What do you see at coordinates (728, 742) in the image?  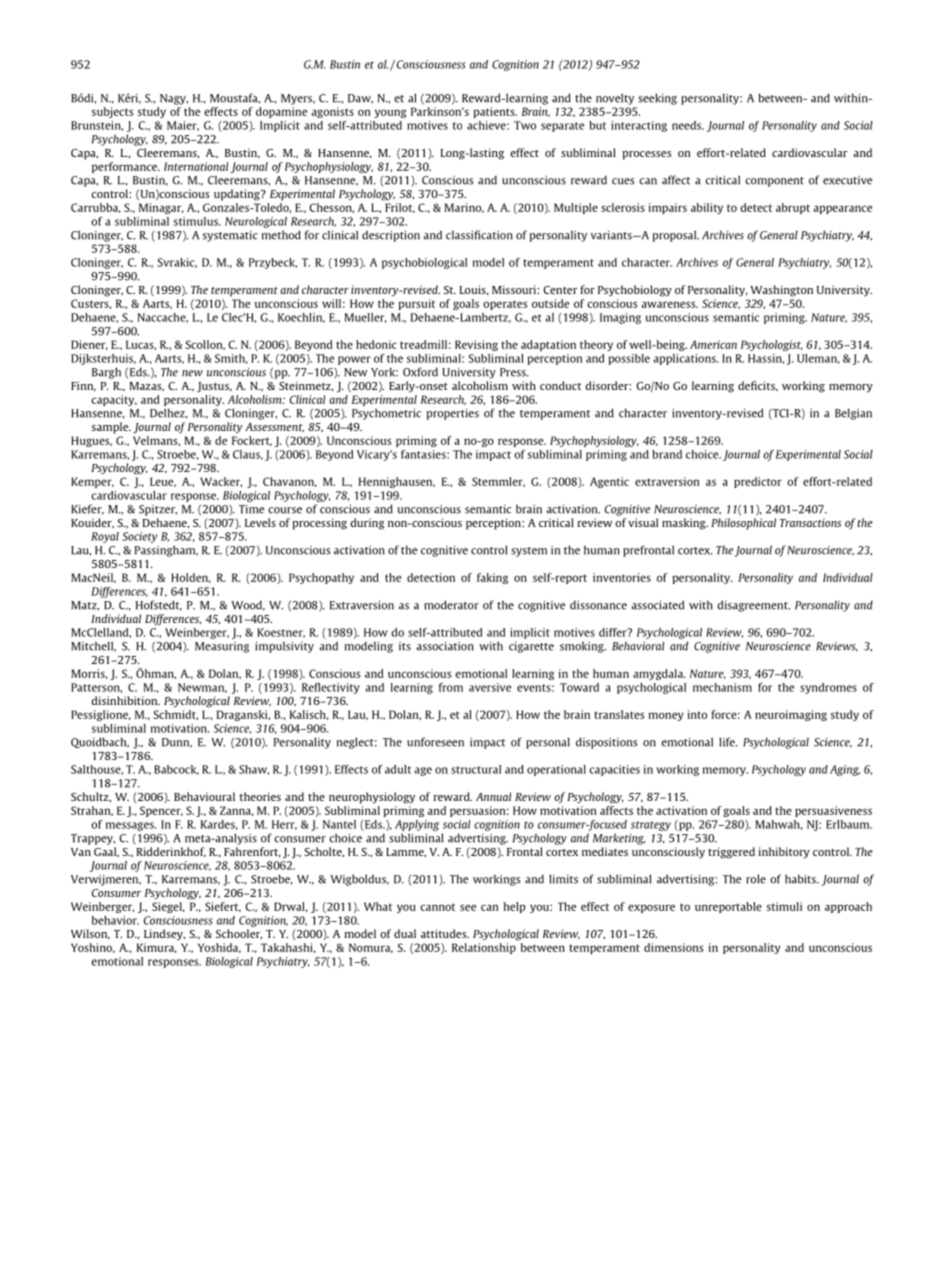 I see `life` at bounding box center [728, 742].
